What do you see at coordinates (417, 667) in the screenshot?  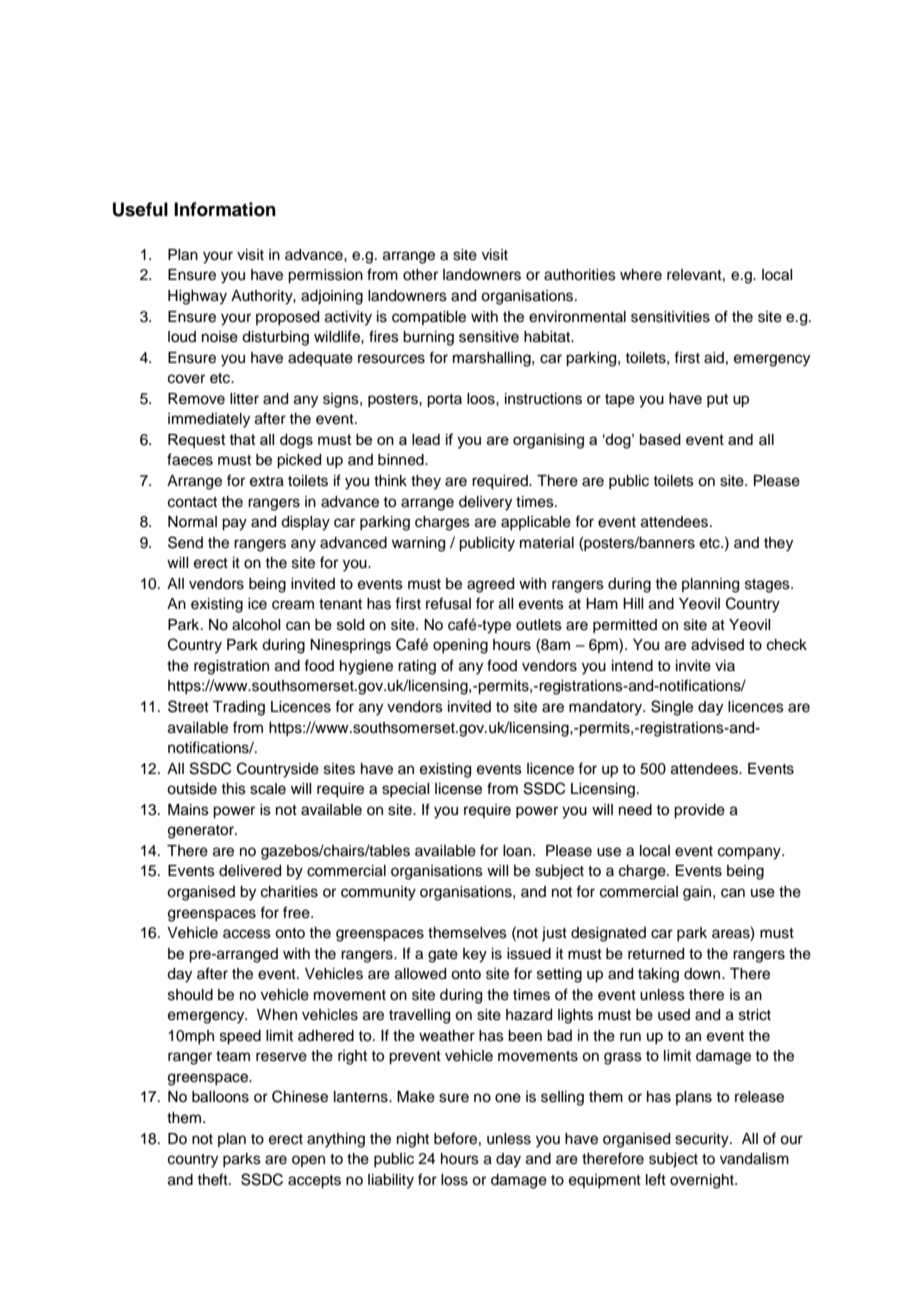 I see `rating` at bounding box center [417, 667].
